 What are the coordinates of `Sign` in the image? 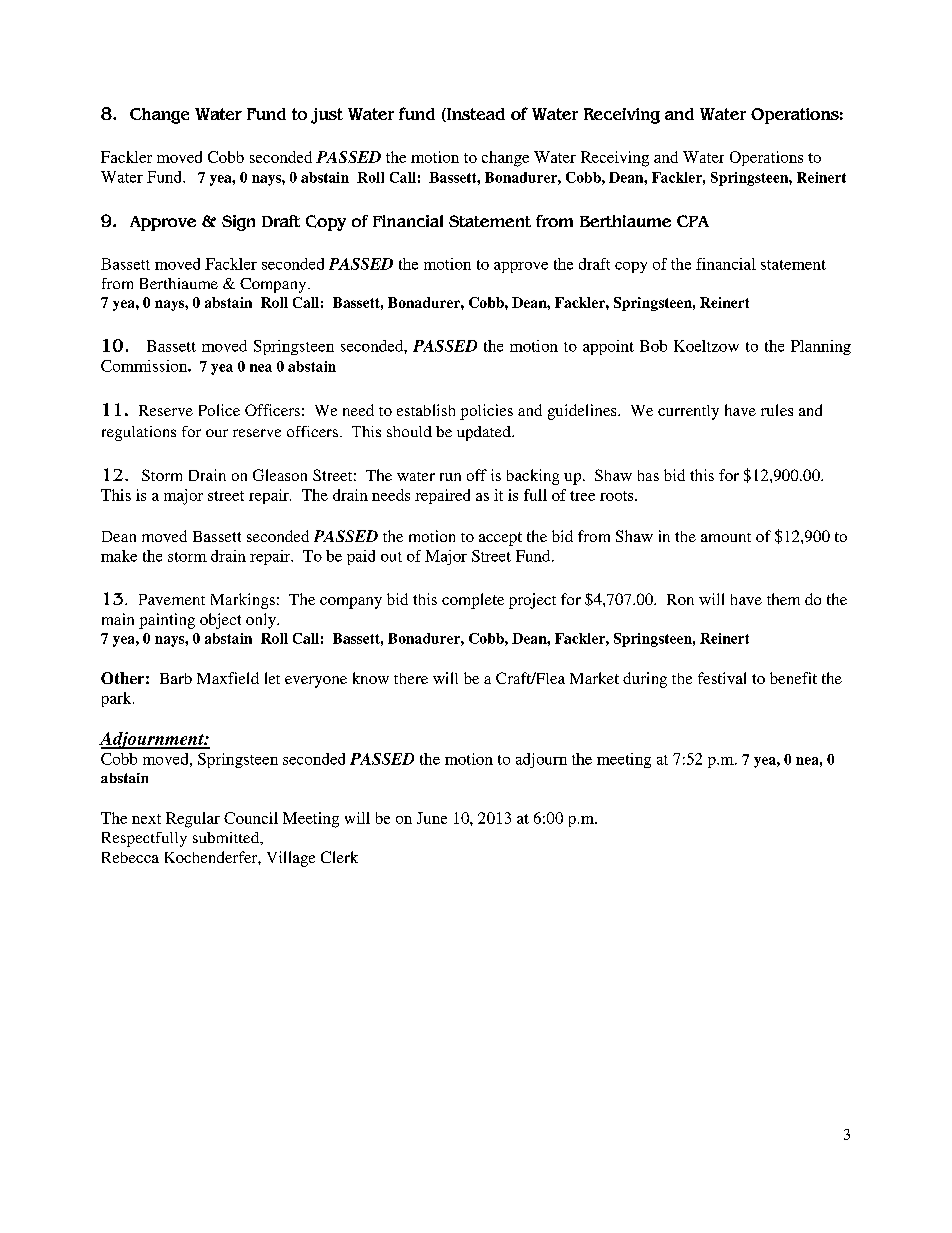 It's located at (238, 223).
